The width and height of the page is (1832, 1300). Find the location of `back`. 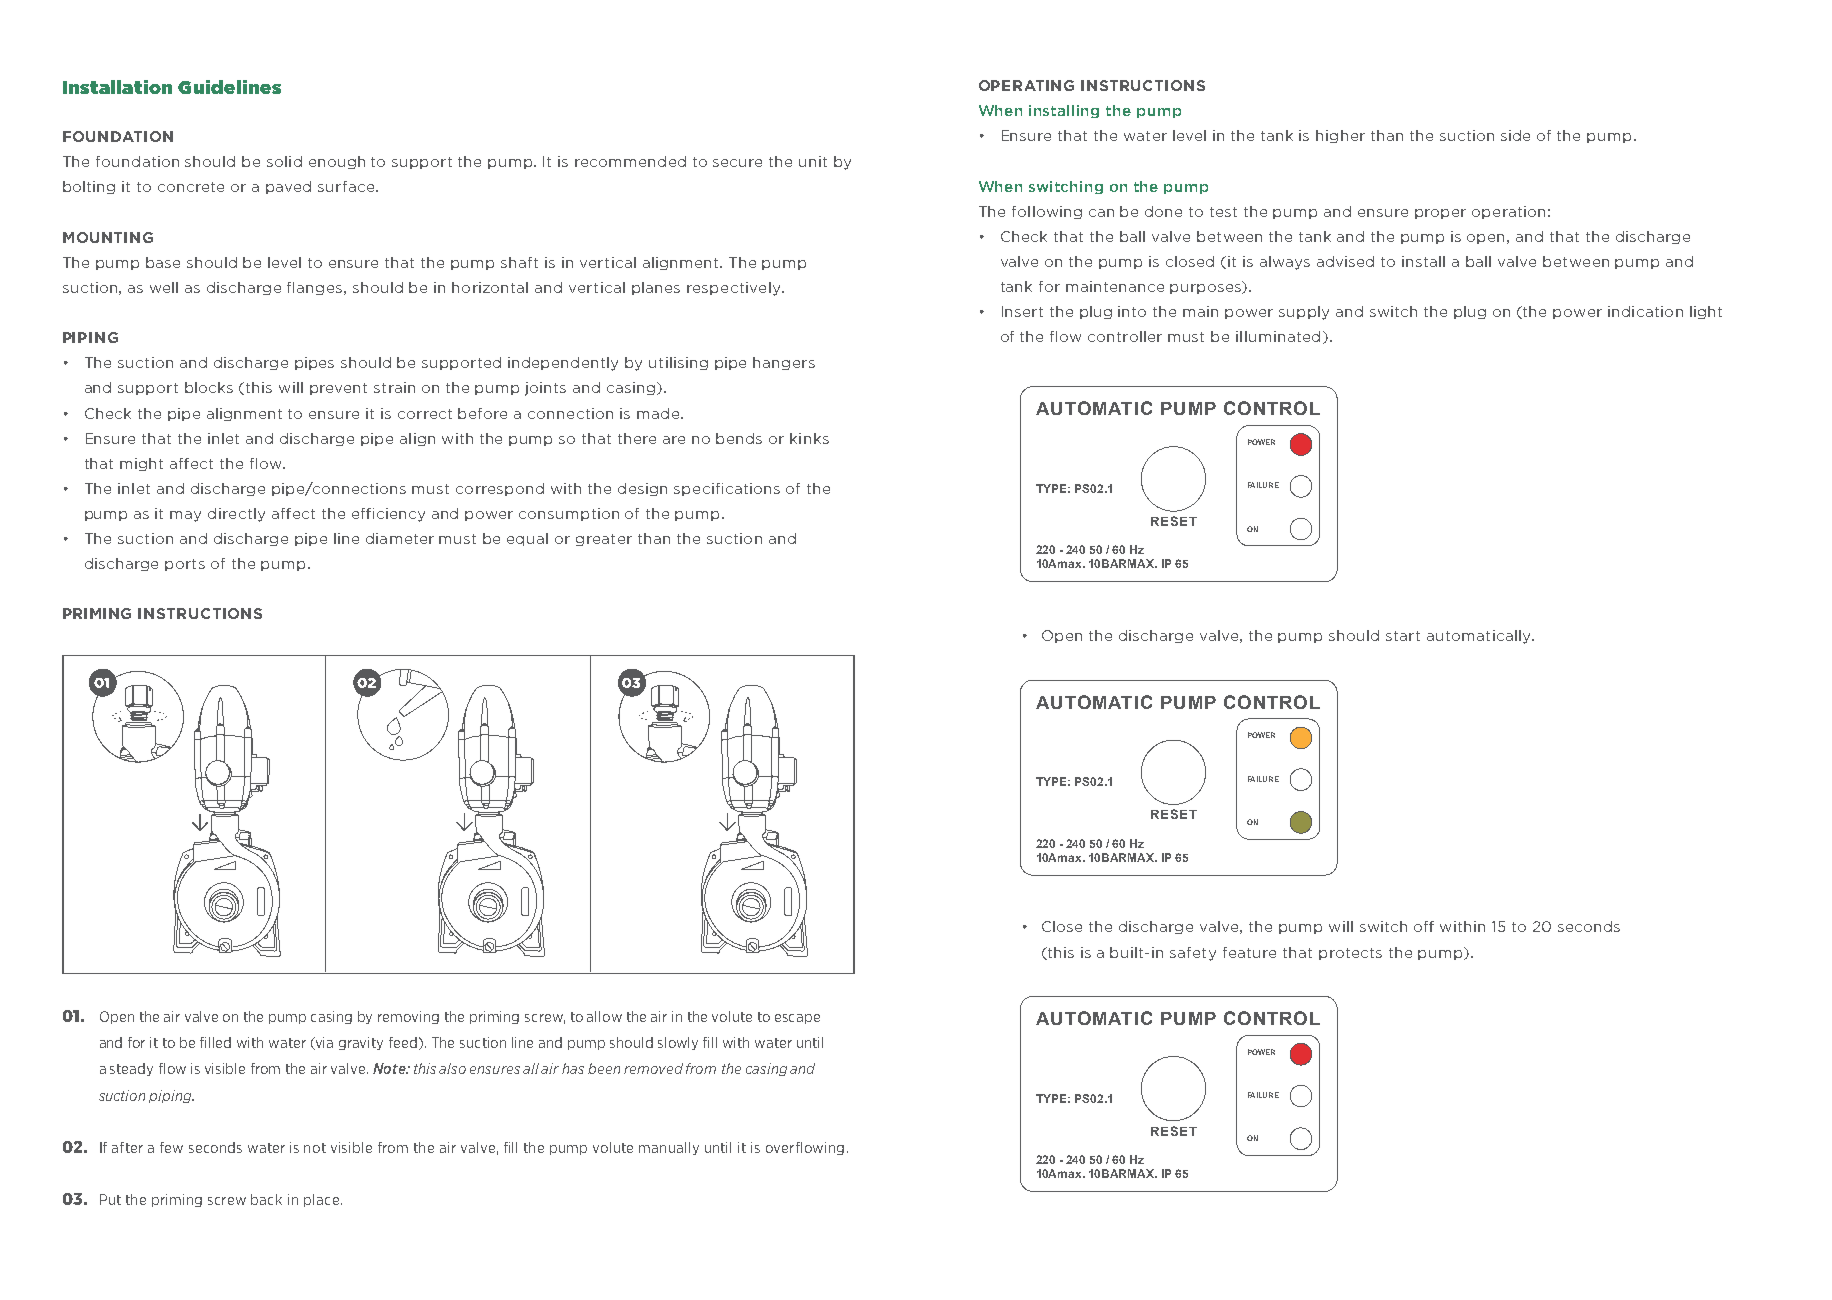

back is located at coordinates (266, 1199).
